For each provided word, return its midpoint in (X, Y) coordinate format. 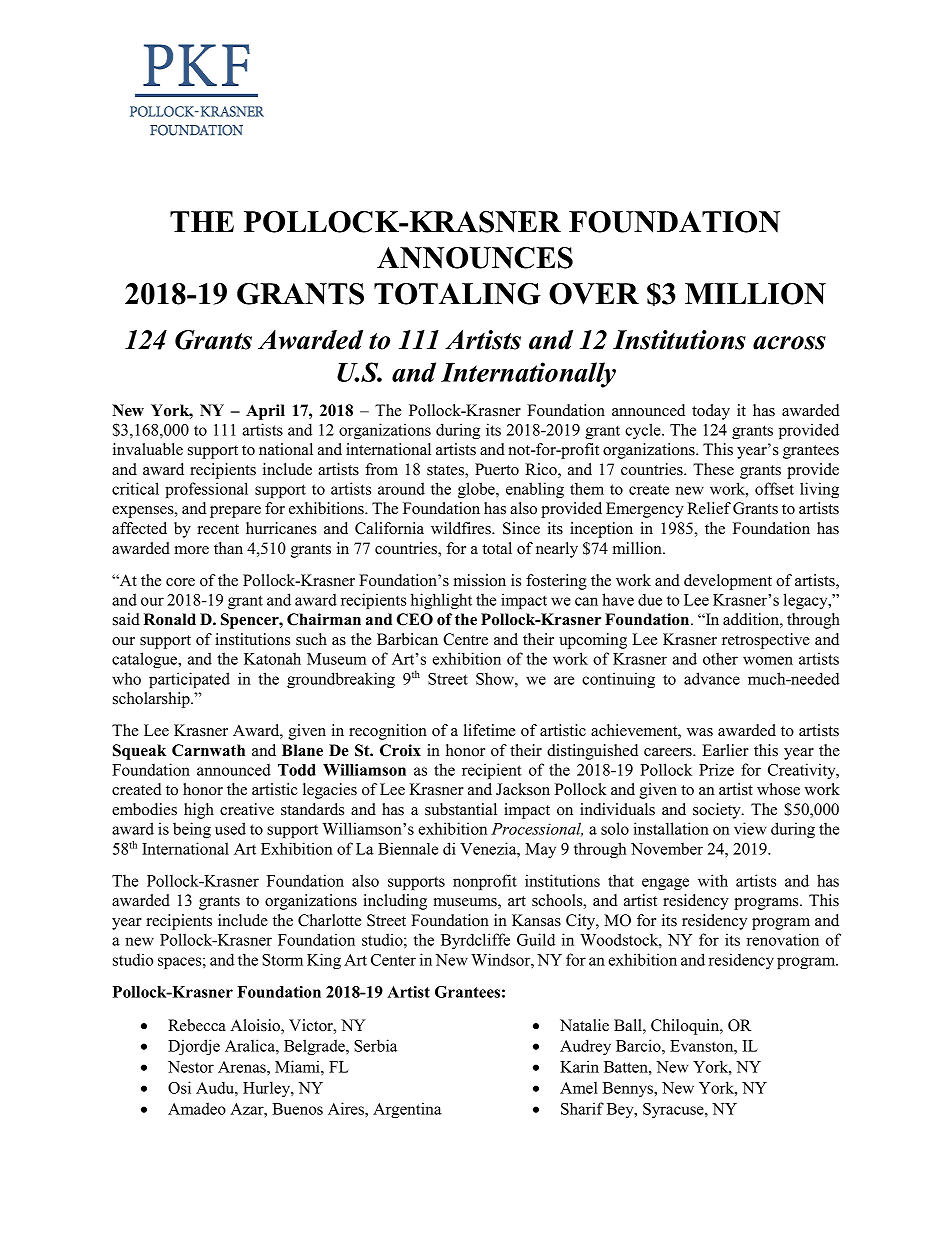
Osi (179, 1087)
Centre (465, 639)
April (265, 412)
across (789, 343)
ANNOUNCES (475, 258)
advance (712, 678)
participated (189, 680)
